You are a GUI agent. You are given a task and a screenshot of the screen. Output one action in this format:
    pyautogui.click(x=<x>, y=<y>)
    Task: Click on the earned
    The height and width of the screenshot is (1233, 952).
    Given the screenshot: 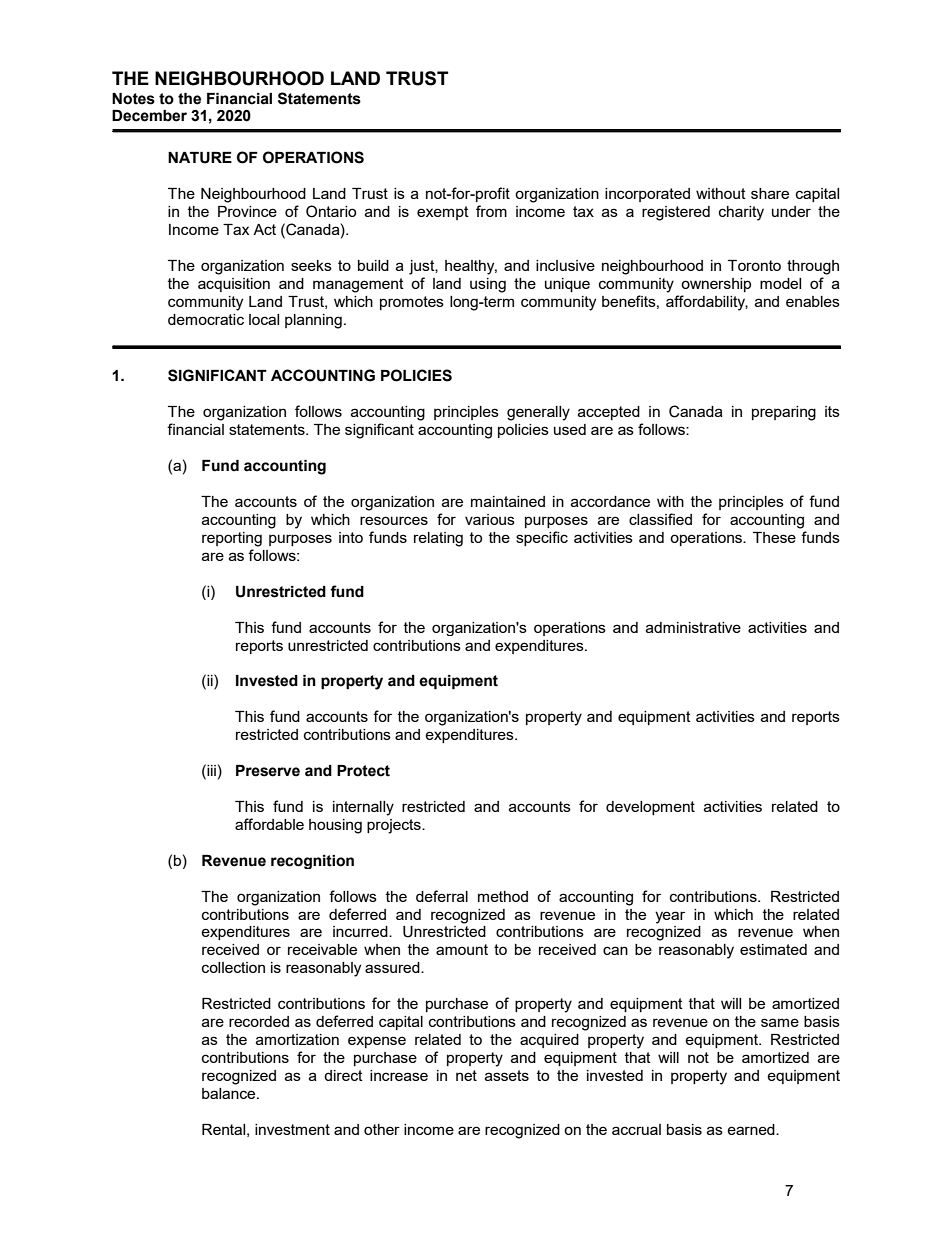 What is the action you would take?
    pyautogui.click(x=752, y=1129)
